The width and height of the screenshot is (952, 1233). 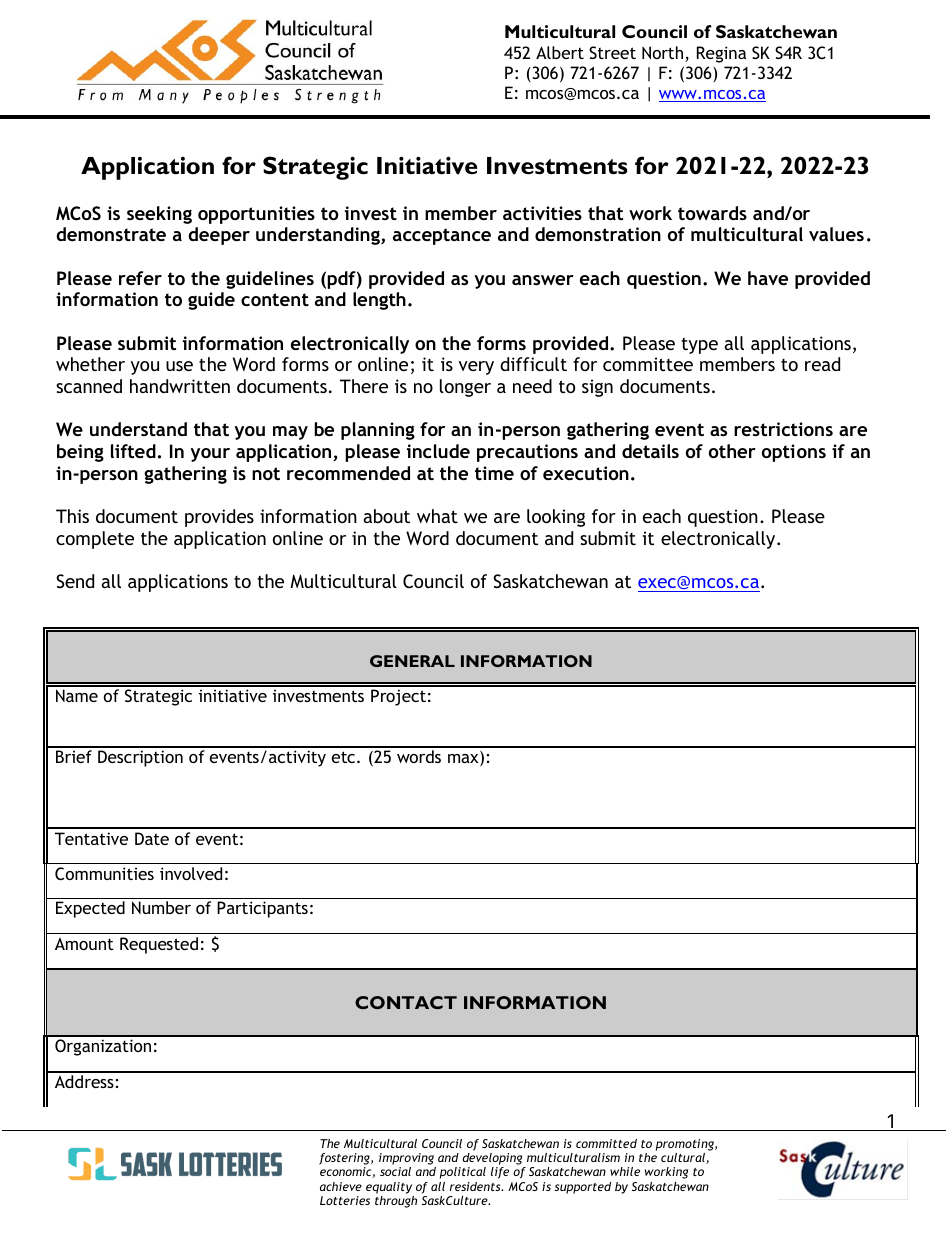 I want to click on type, so click(x=699, y=345).
